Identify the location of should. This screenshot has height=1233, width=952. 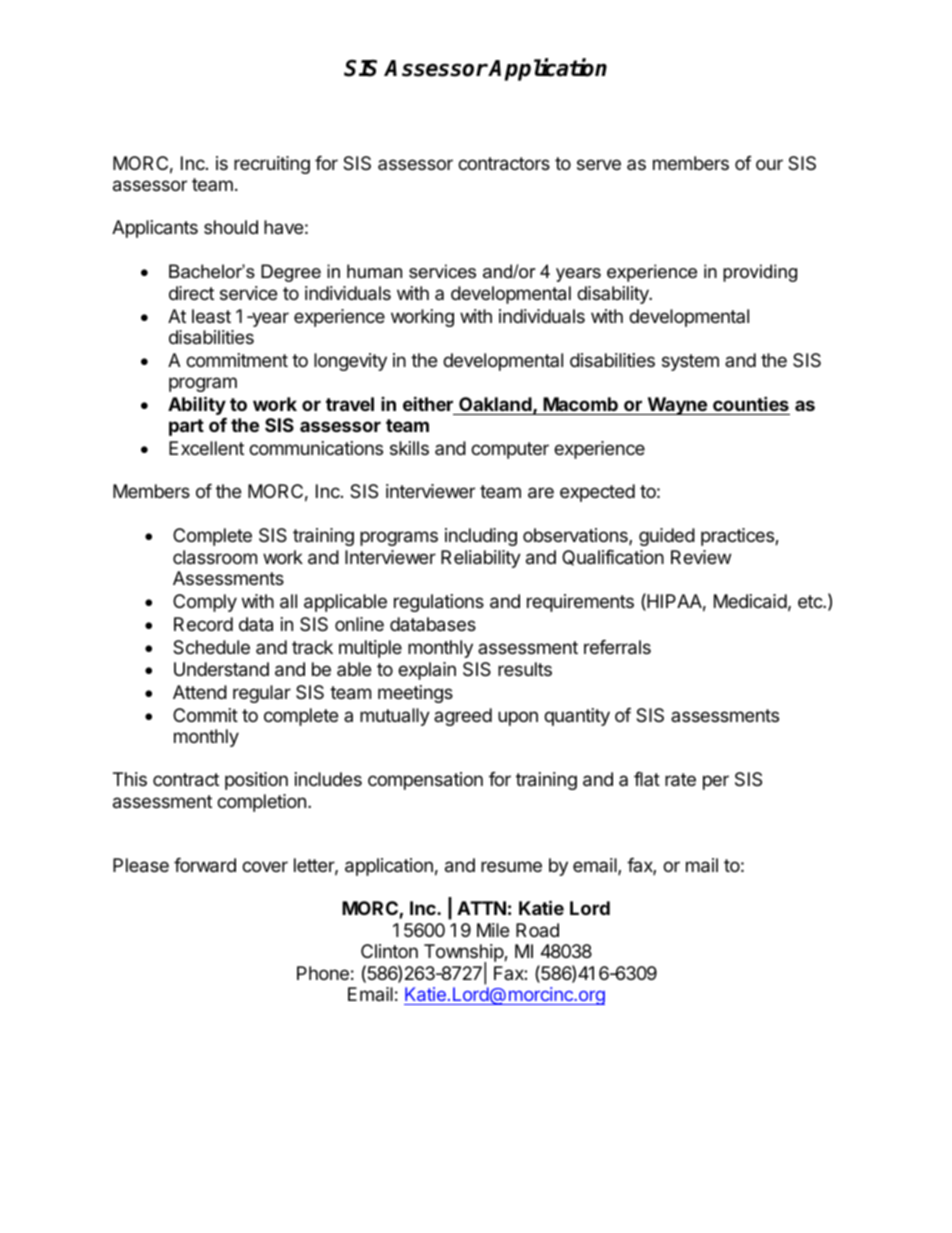
(231, 227).
